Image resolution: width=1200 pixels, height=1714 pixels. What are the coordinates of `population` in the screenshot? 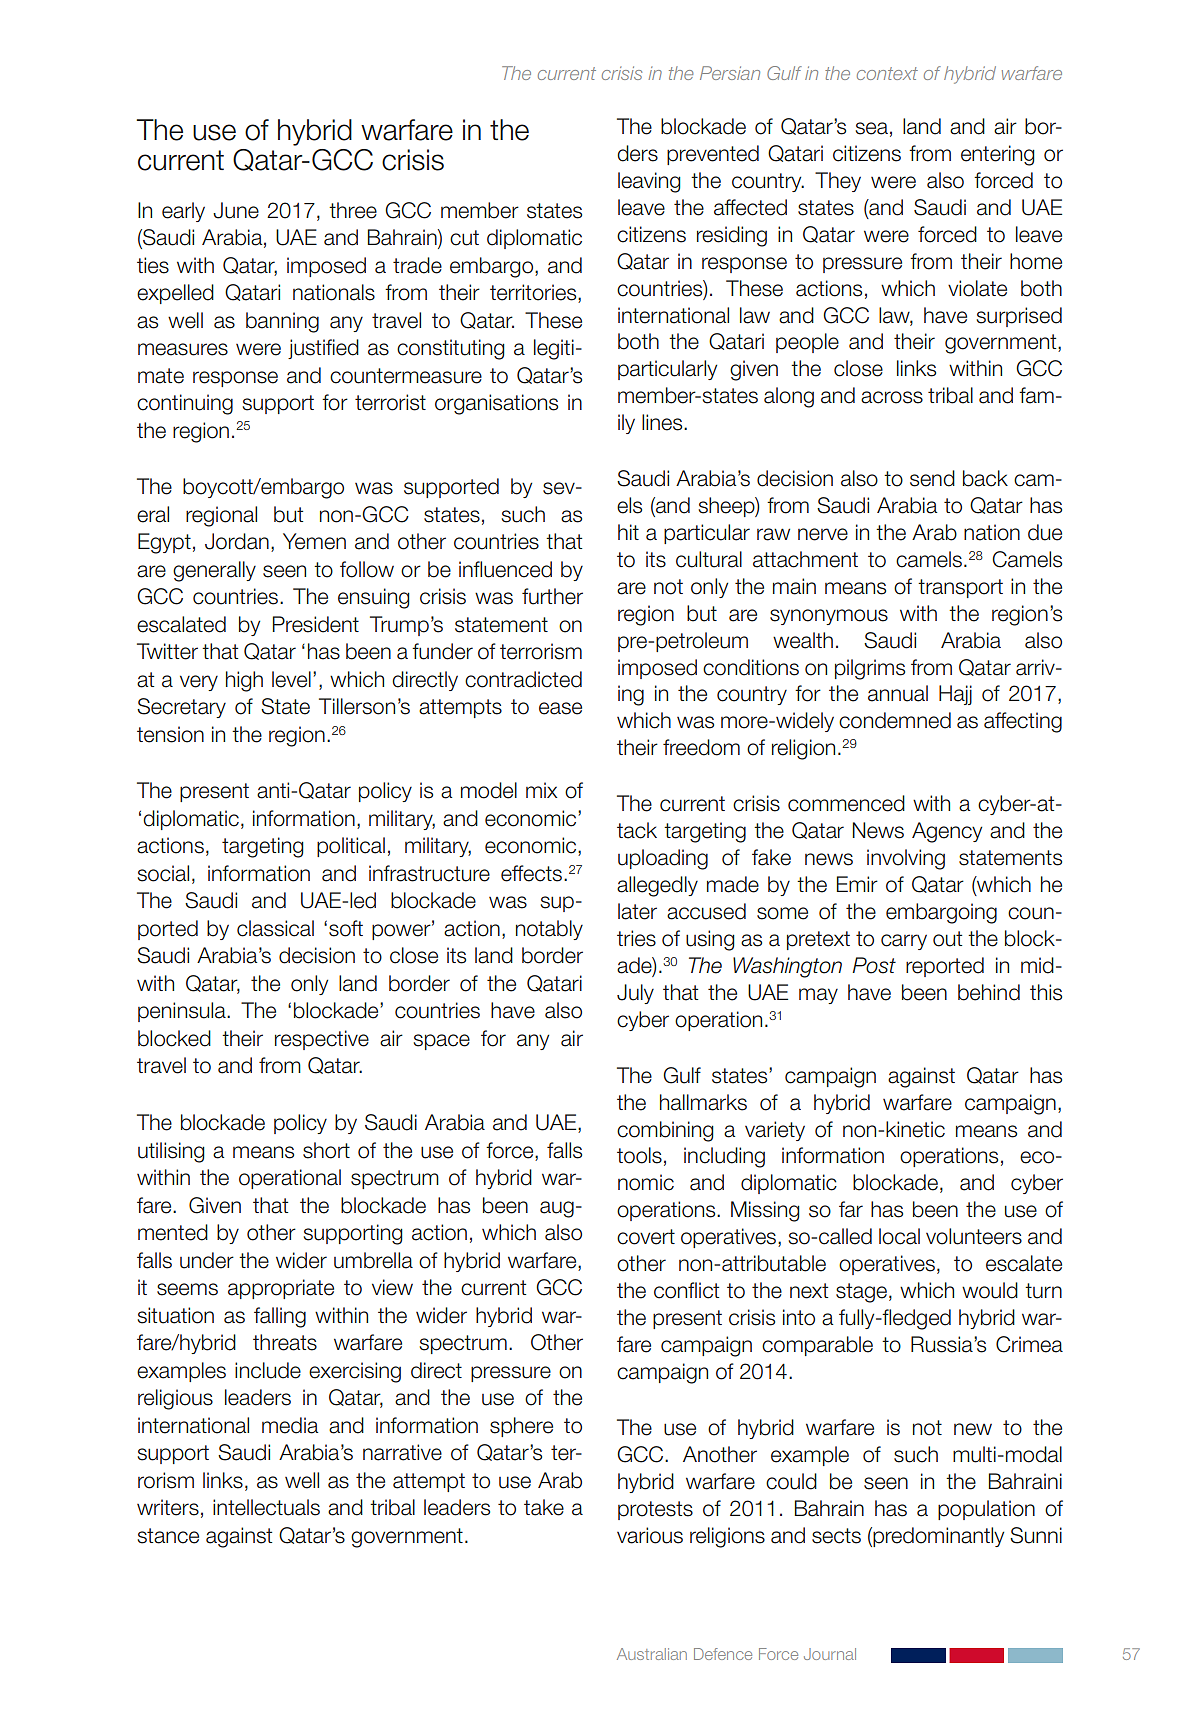 It's located at (986, 1510).
